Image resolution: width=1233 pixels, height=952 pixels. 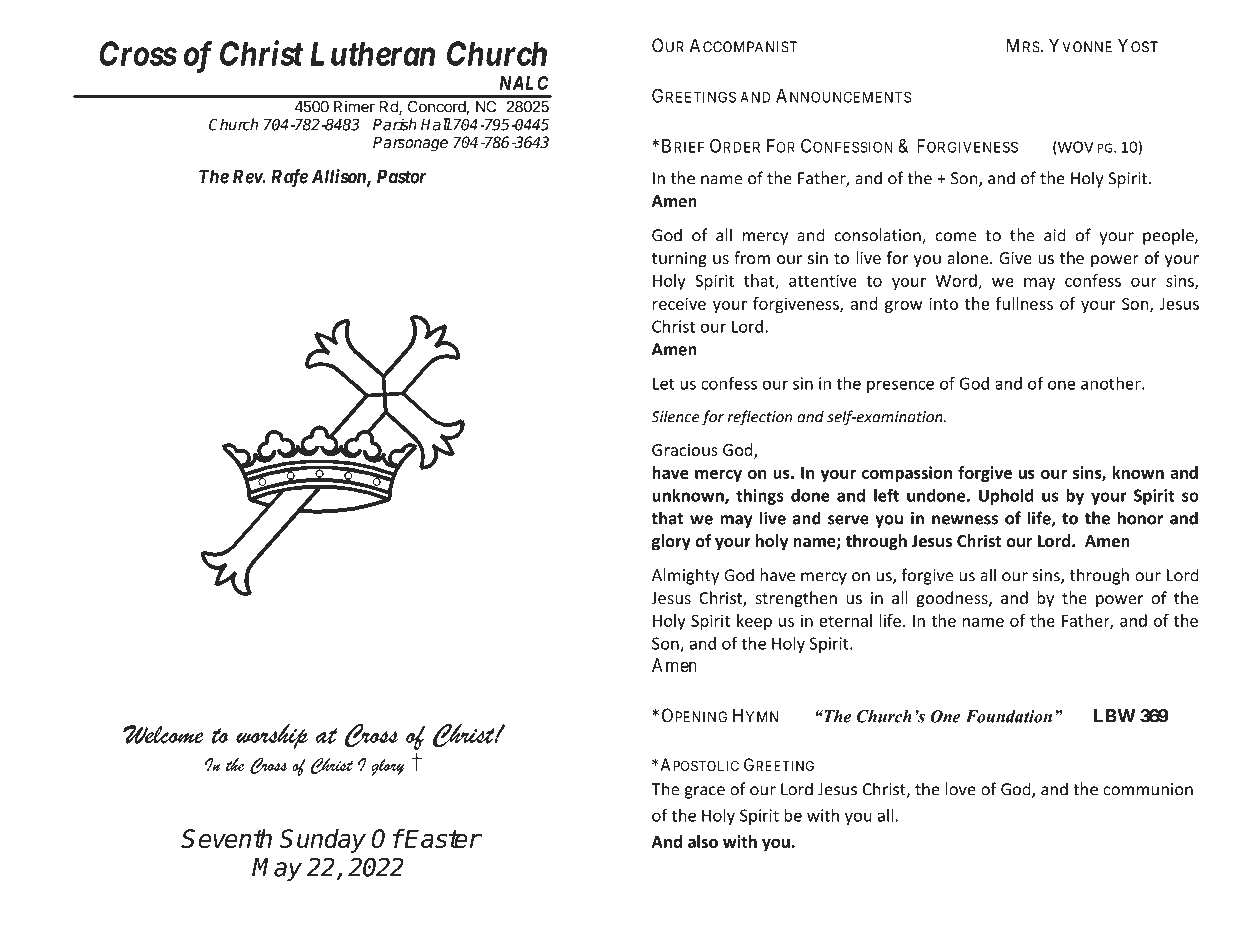 What do you see at coordinates (1006, 497) in the image?
I see `Uphold` at bounding box center [1006, 497].
